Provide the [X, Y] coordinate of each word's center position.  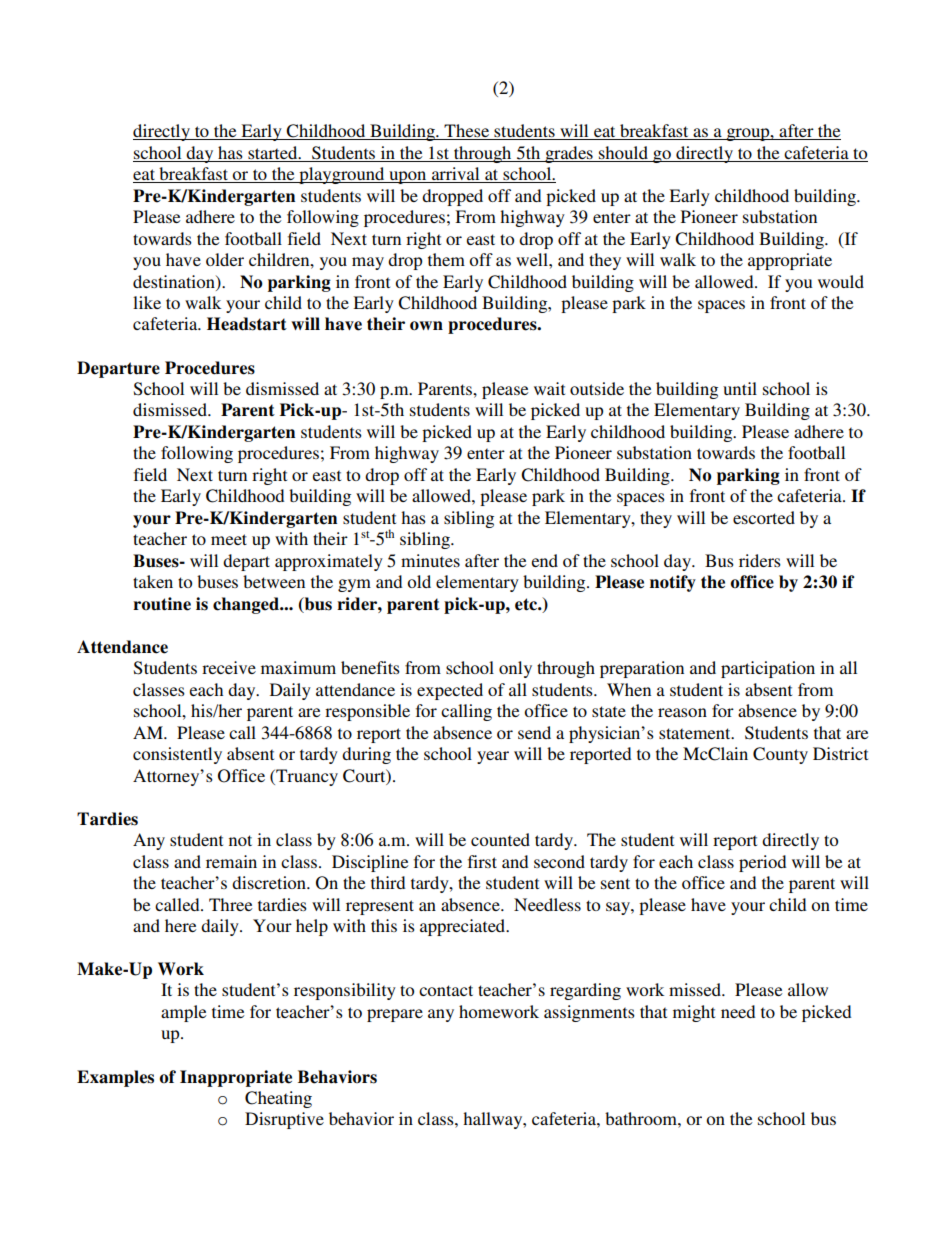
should [623, 152]
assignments [589, 1013]
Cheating [278, 1099]
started [274, 152]
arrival [456, 175]
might [694, 1013]
